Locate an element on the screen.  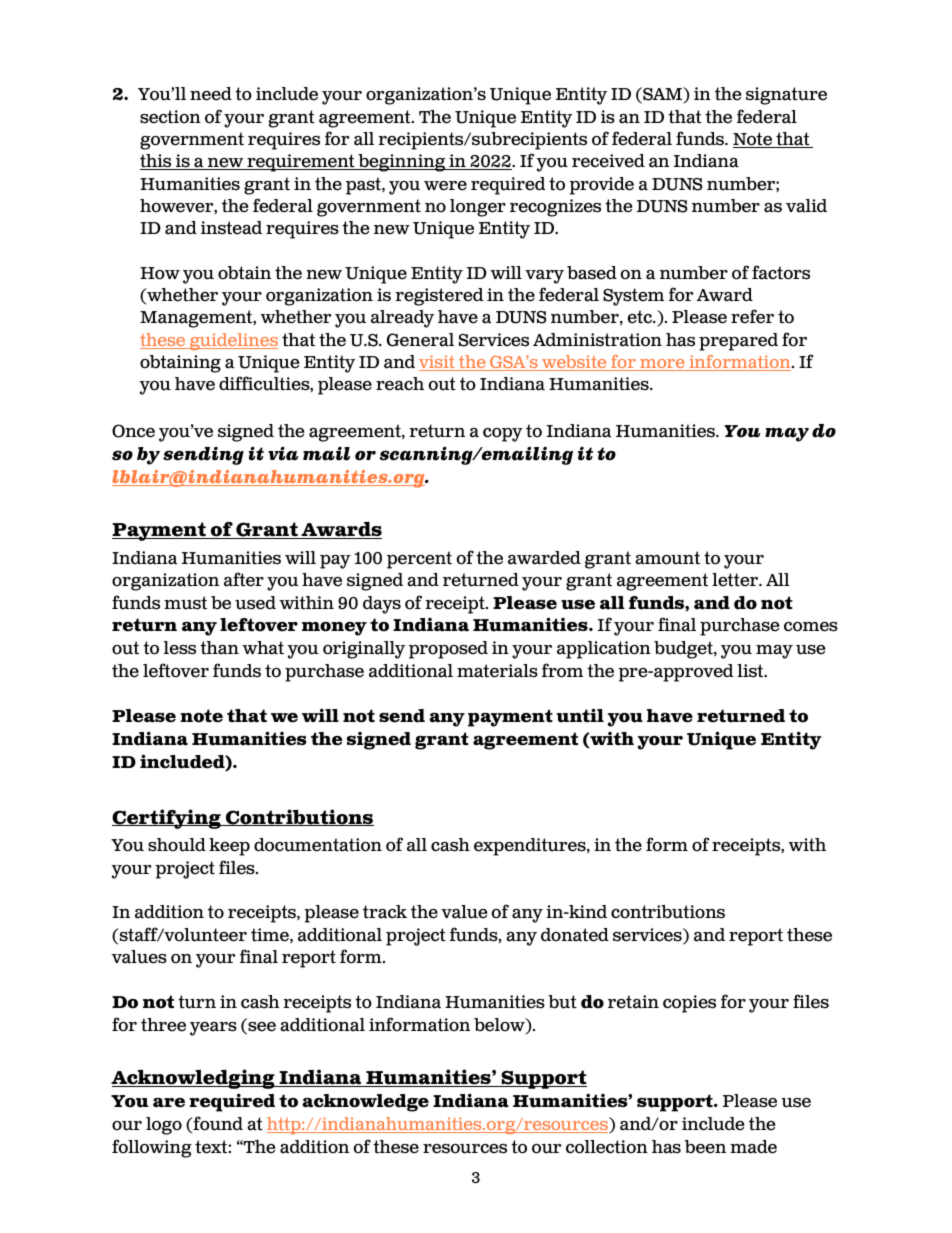
copy is located at coordinates (503, 435).
